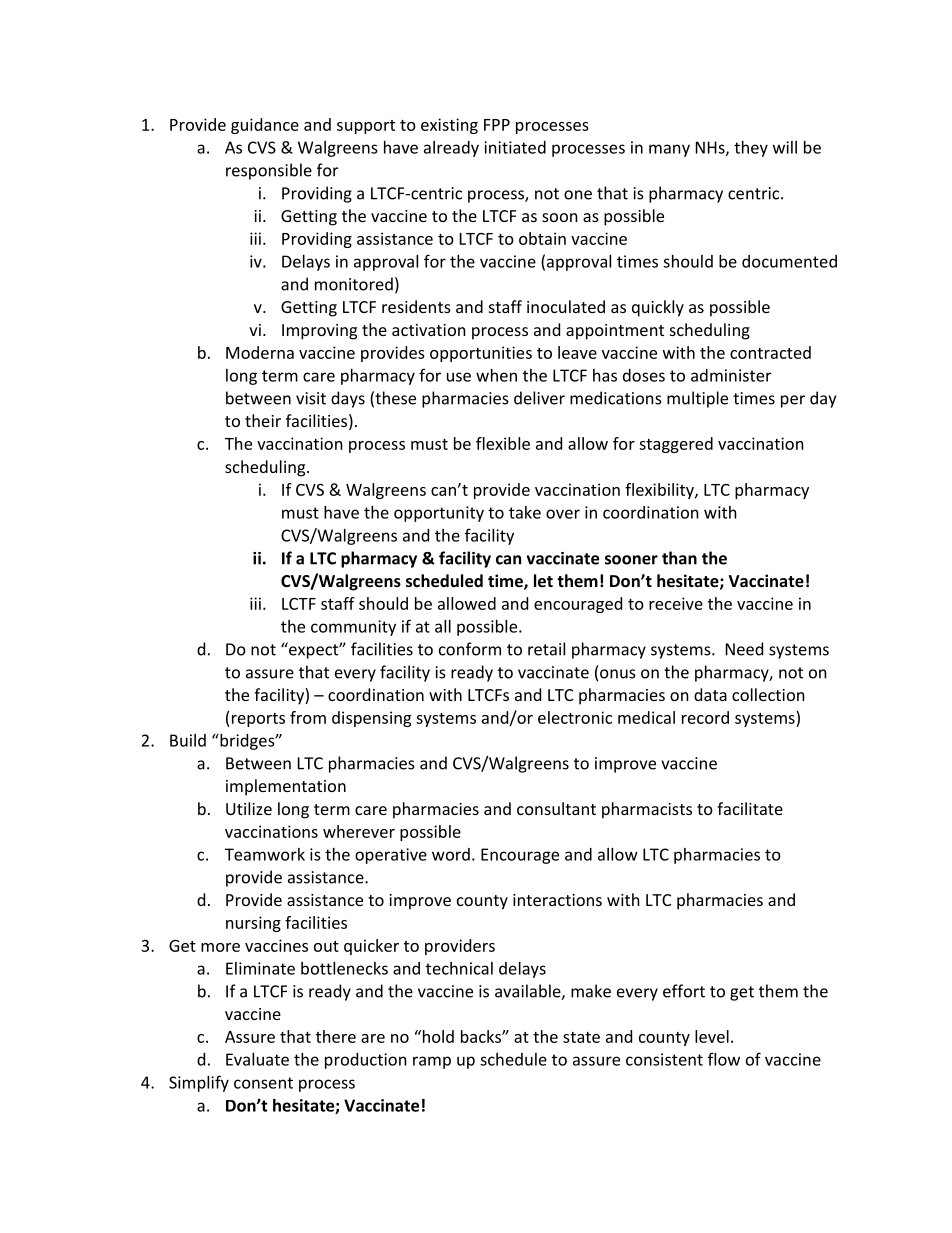  I want to click on hold, so click(437, 1036).
